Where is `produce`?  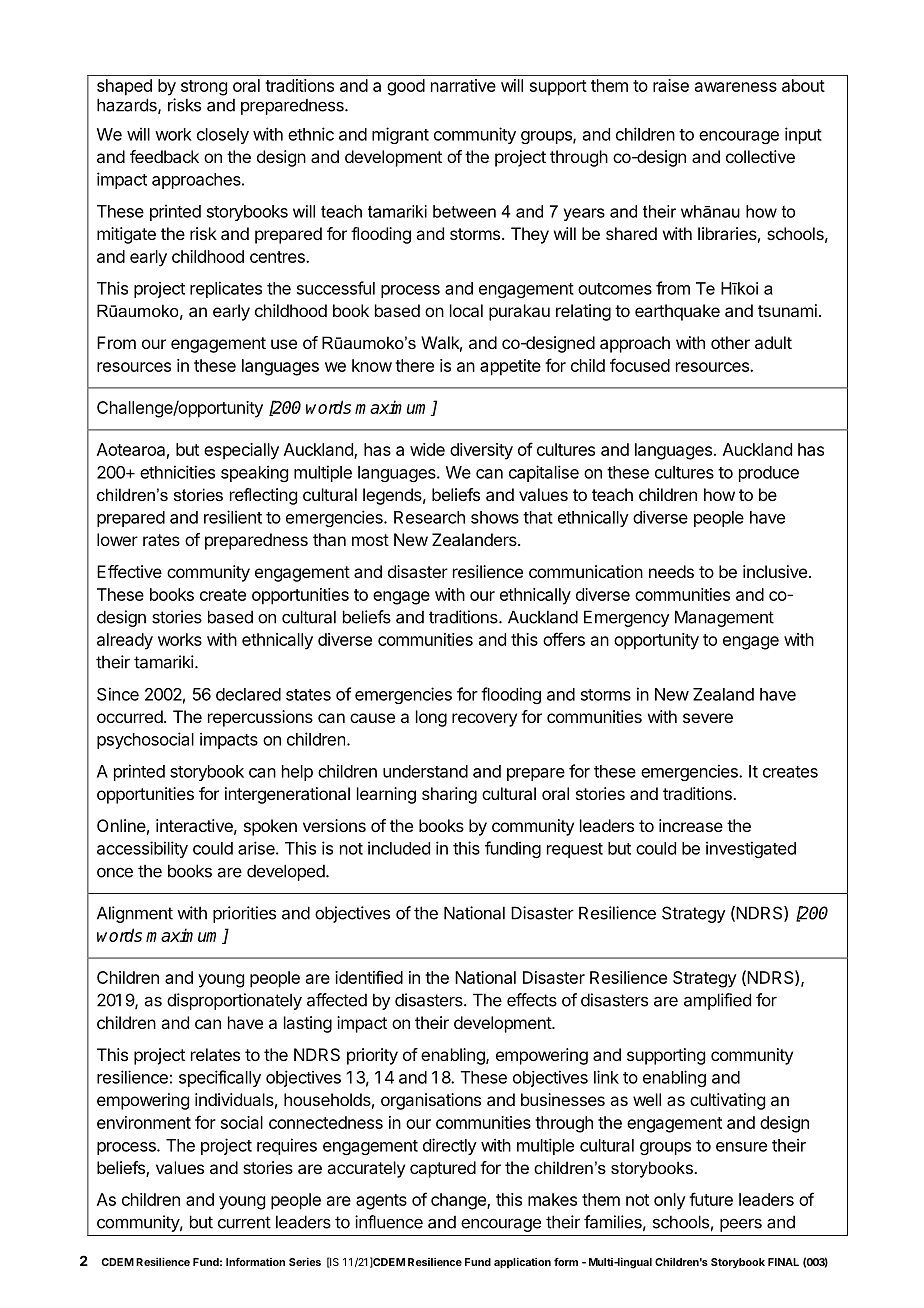
produce is located at coordinates (769, 474).
